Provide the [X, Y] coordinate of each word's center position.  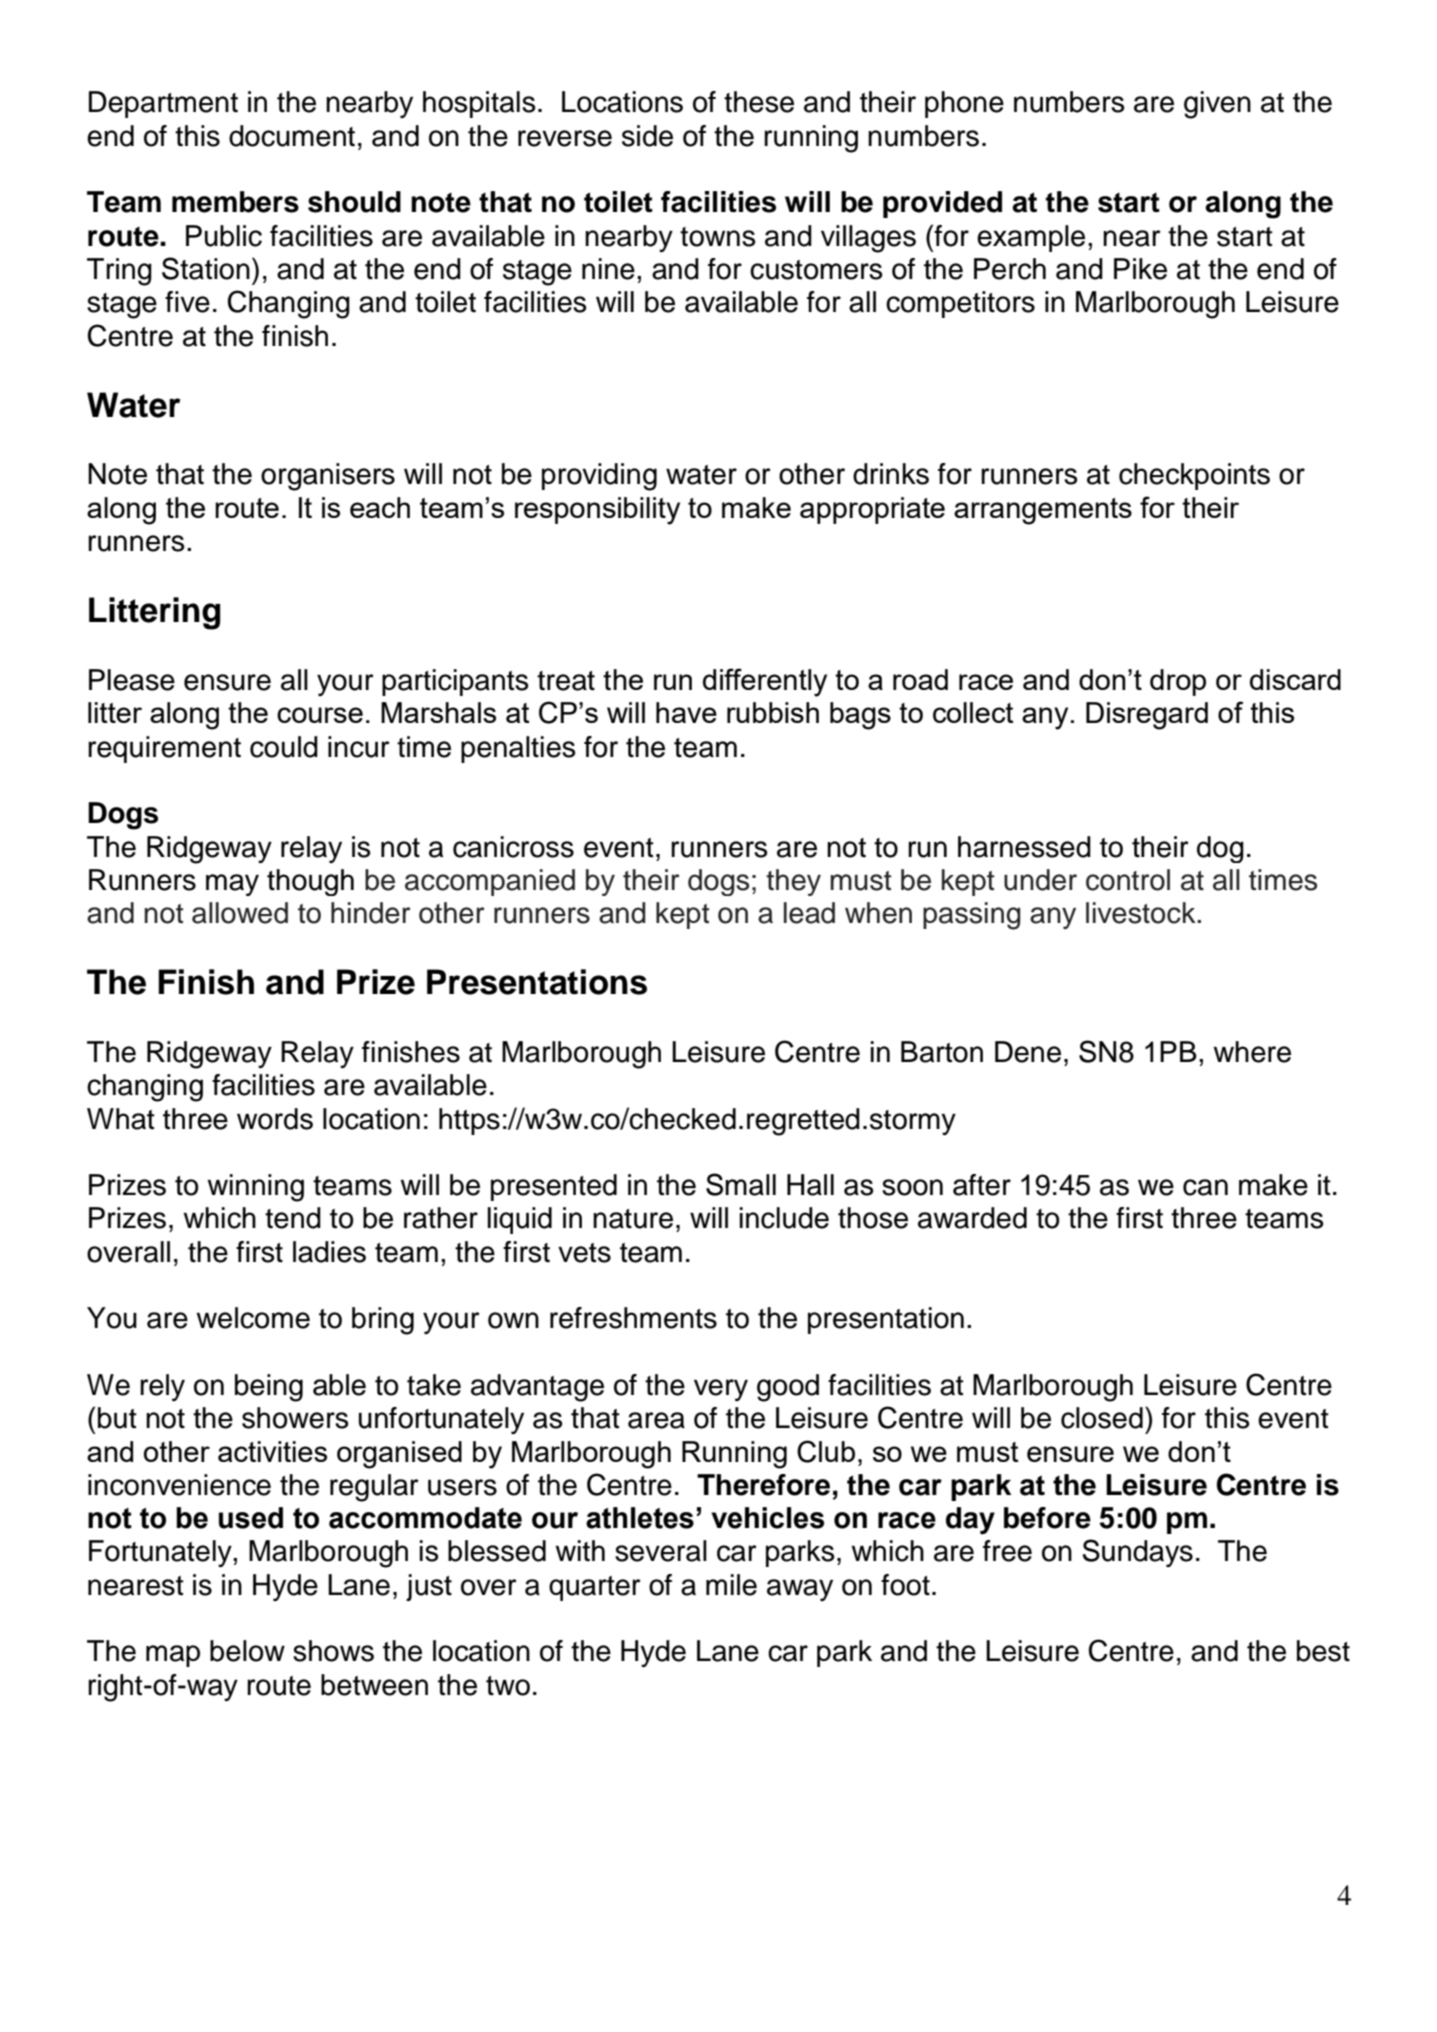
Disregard [1147, 716]
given [1217, 105]
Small [741, 1184]
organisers [328, 477]
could [284, 747]
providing [599, 477]
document [292, 136]
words [275, 1119]
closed [1102, 1418]
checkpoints [1194, 476]
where [1252, 1052]
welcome [253, 1318]
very [721, 1390]
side [647, 136]
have [686, 712]
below [247, 1651]
